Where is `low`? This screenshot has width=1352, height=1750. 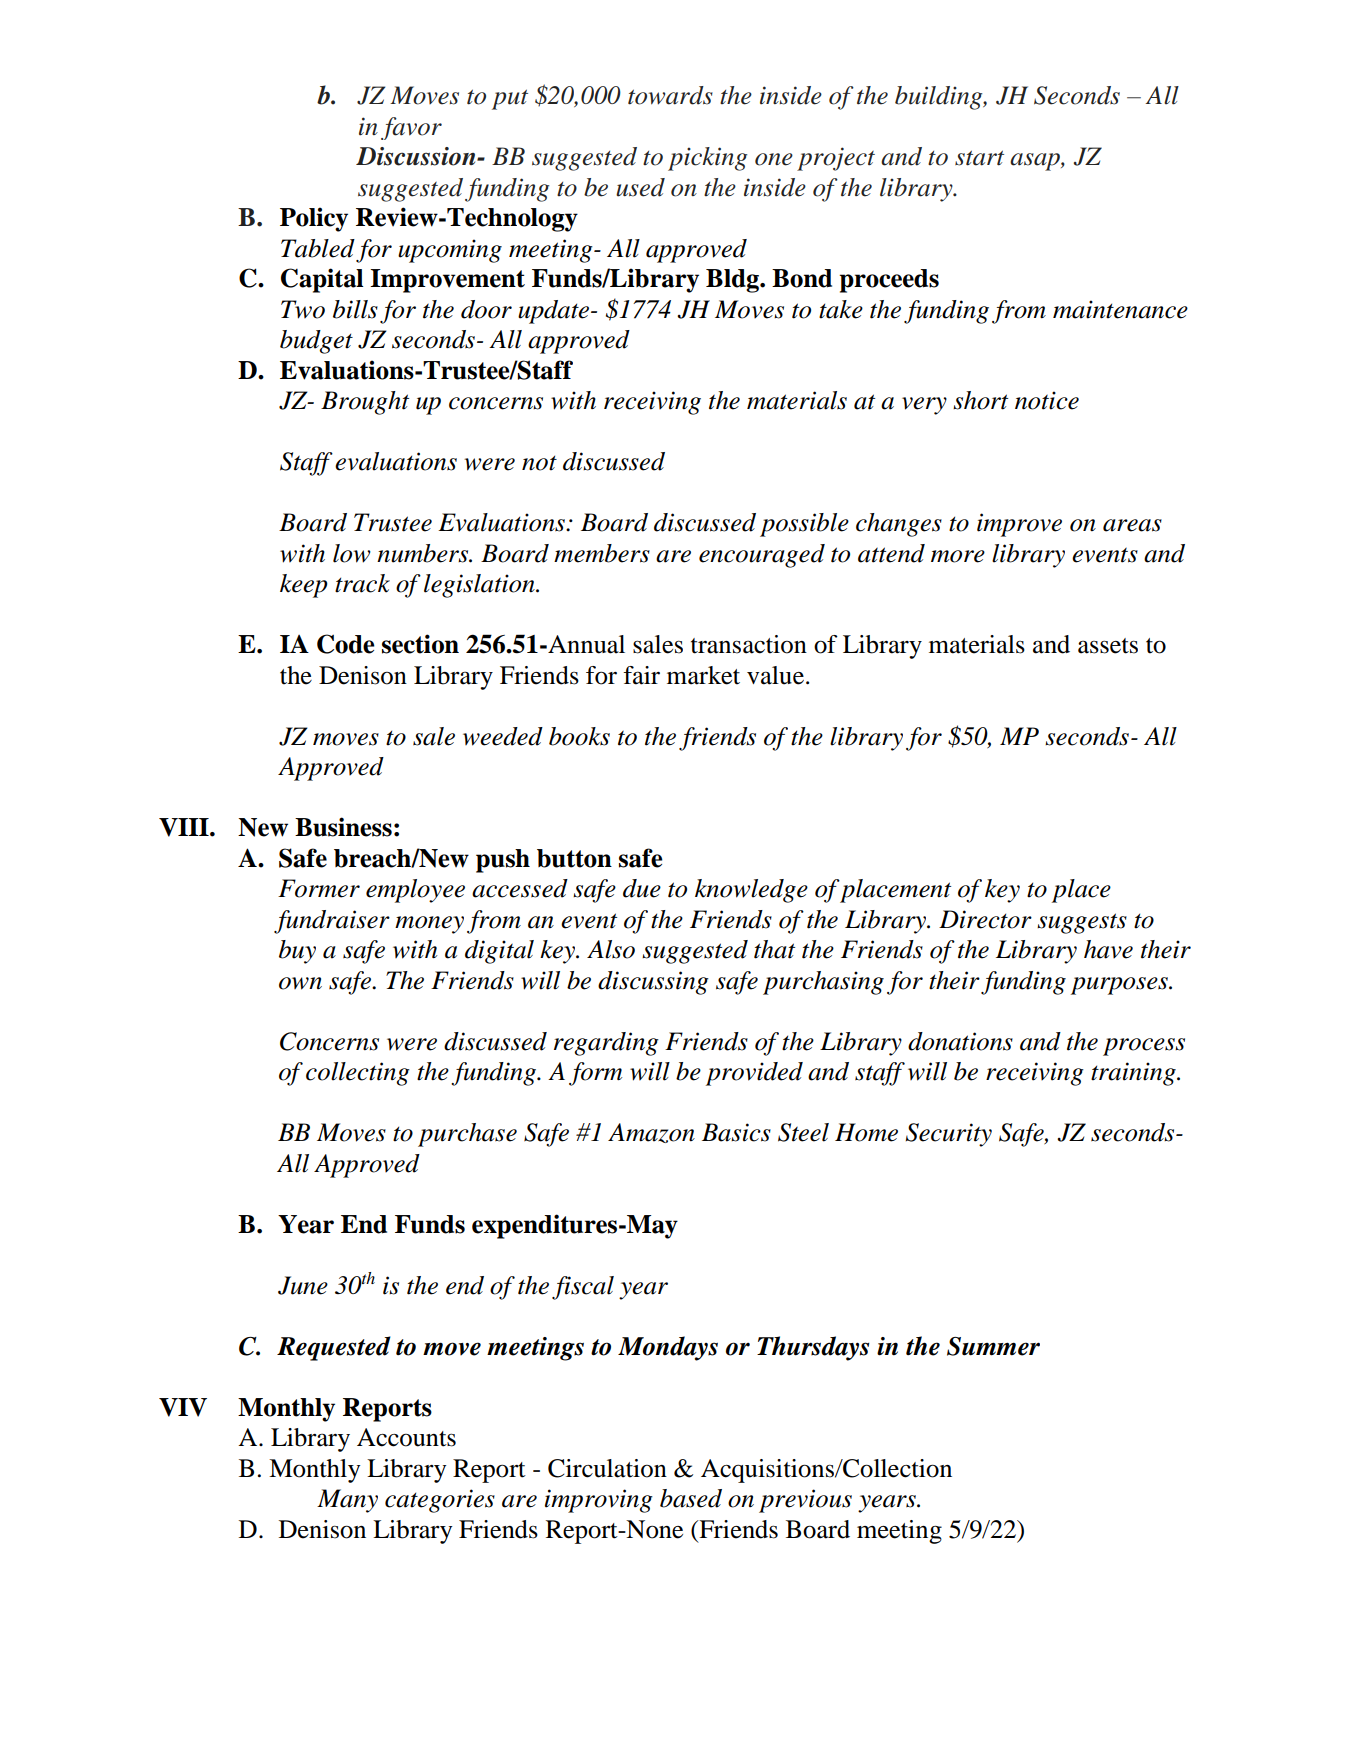 low is located at coordinates (352, 553).
